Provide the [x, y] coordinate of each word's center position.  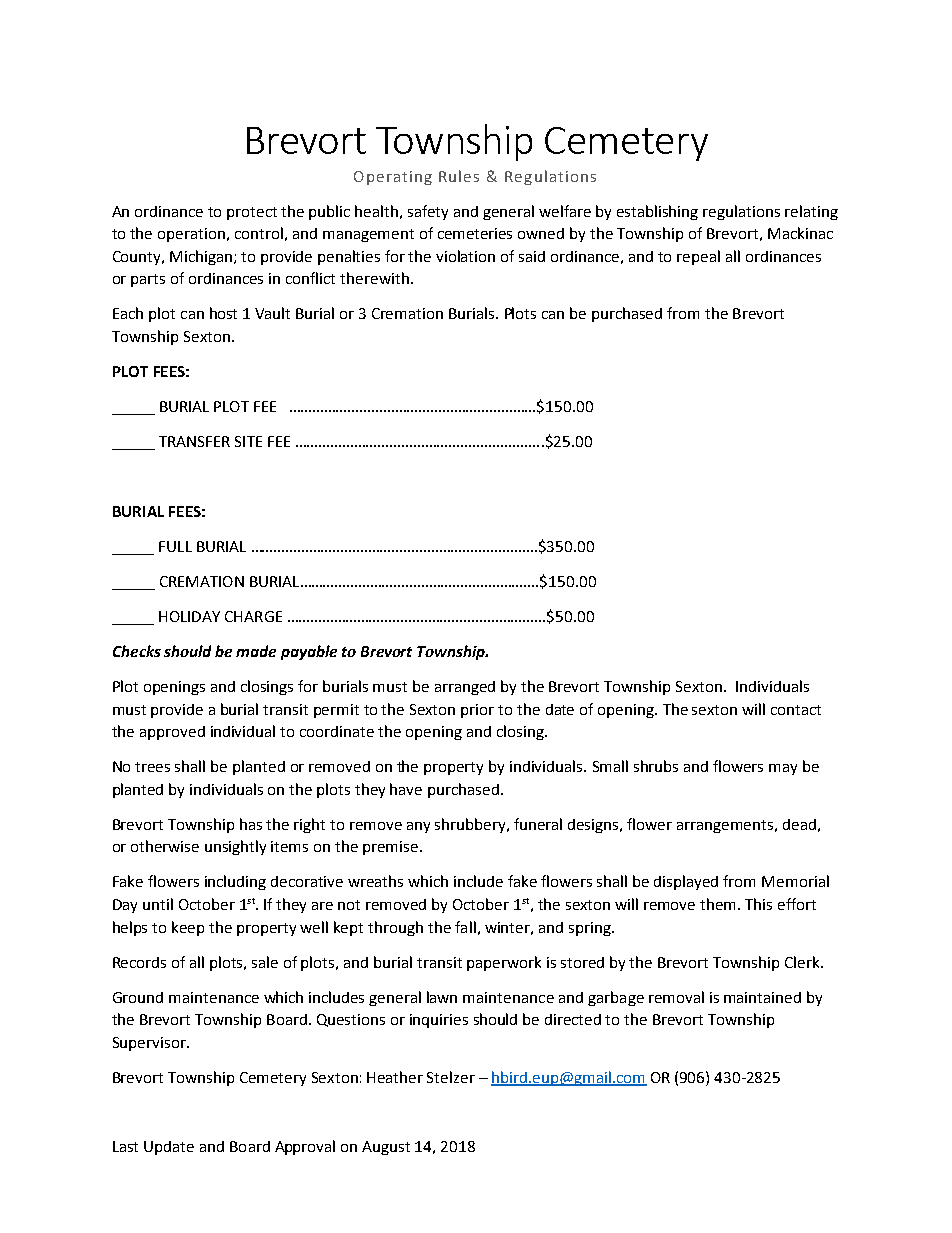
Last [125, 1146]
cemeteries [475, 233]
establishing [657, 212]
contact [796, 710]
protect [252, 213]
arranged [465, 688]
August [386, 1148]
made [256, 651]
